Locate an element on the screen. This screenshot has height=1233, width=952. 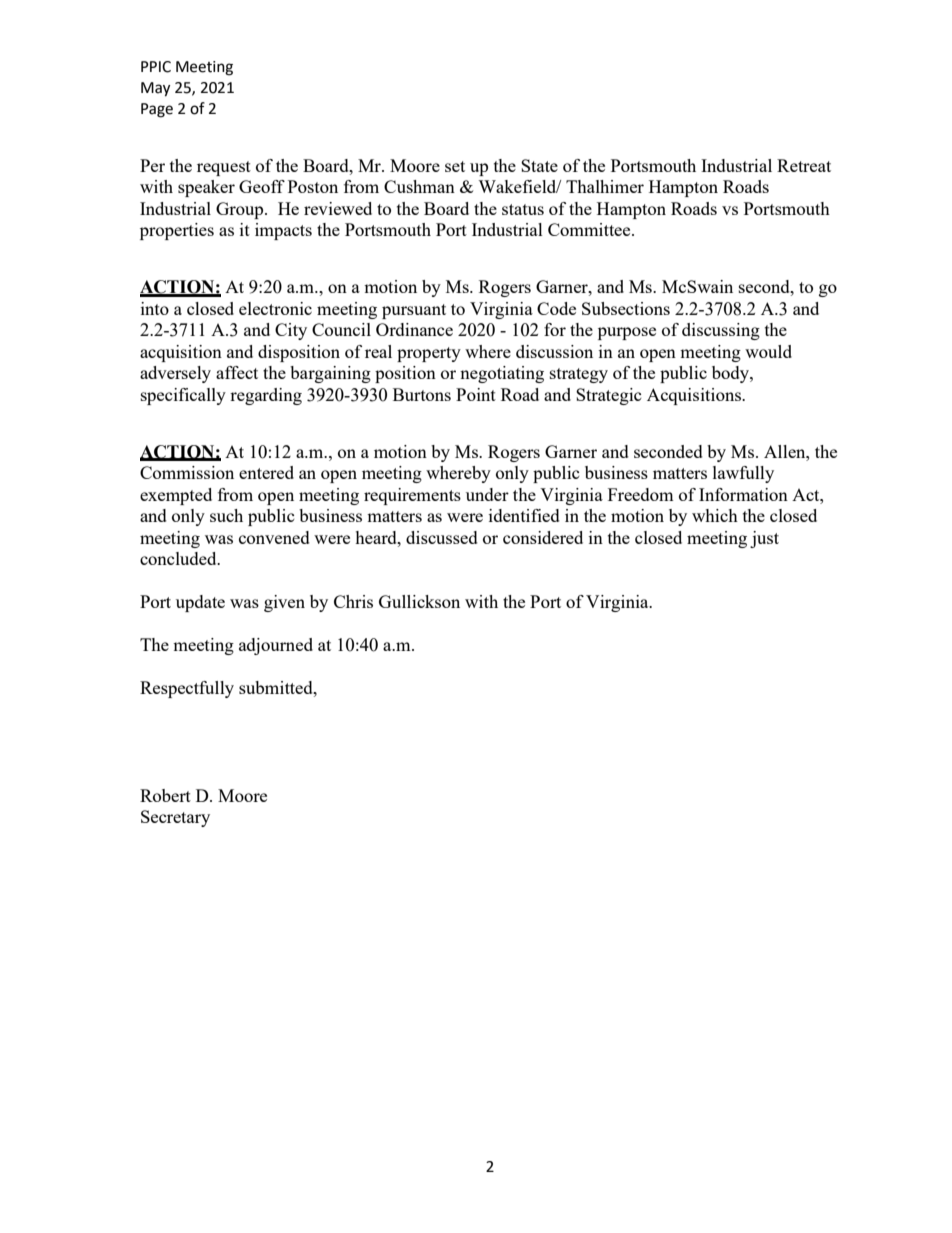
just is located at coordinates (764, 539).
